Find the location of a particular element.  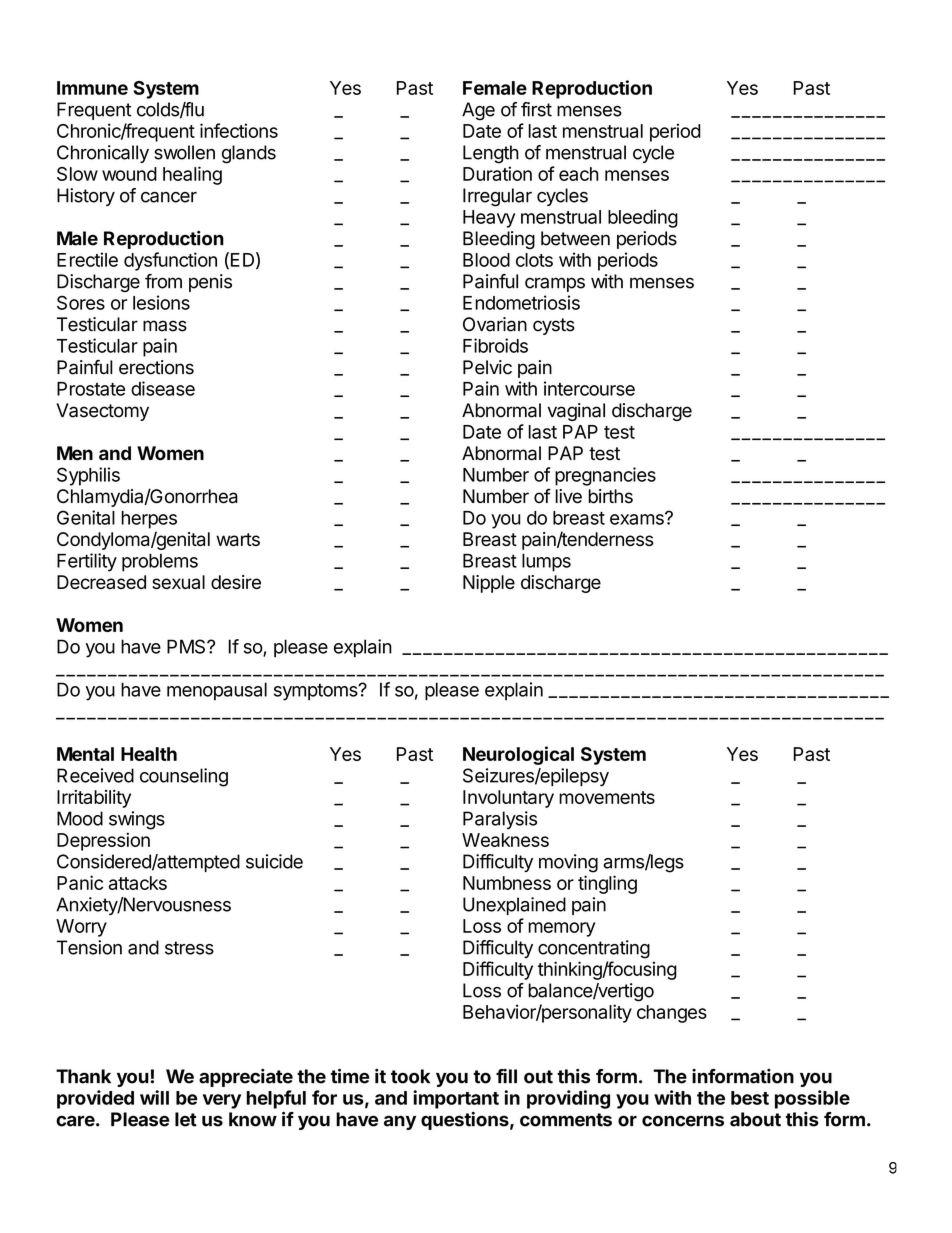

Pelvic is located at coordinates (487, 367).
